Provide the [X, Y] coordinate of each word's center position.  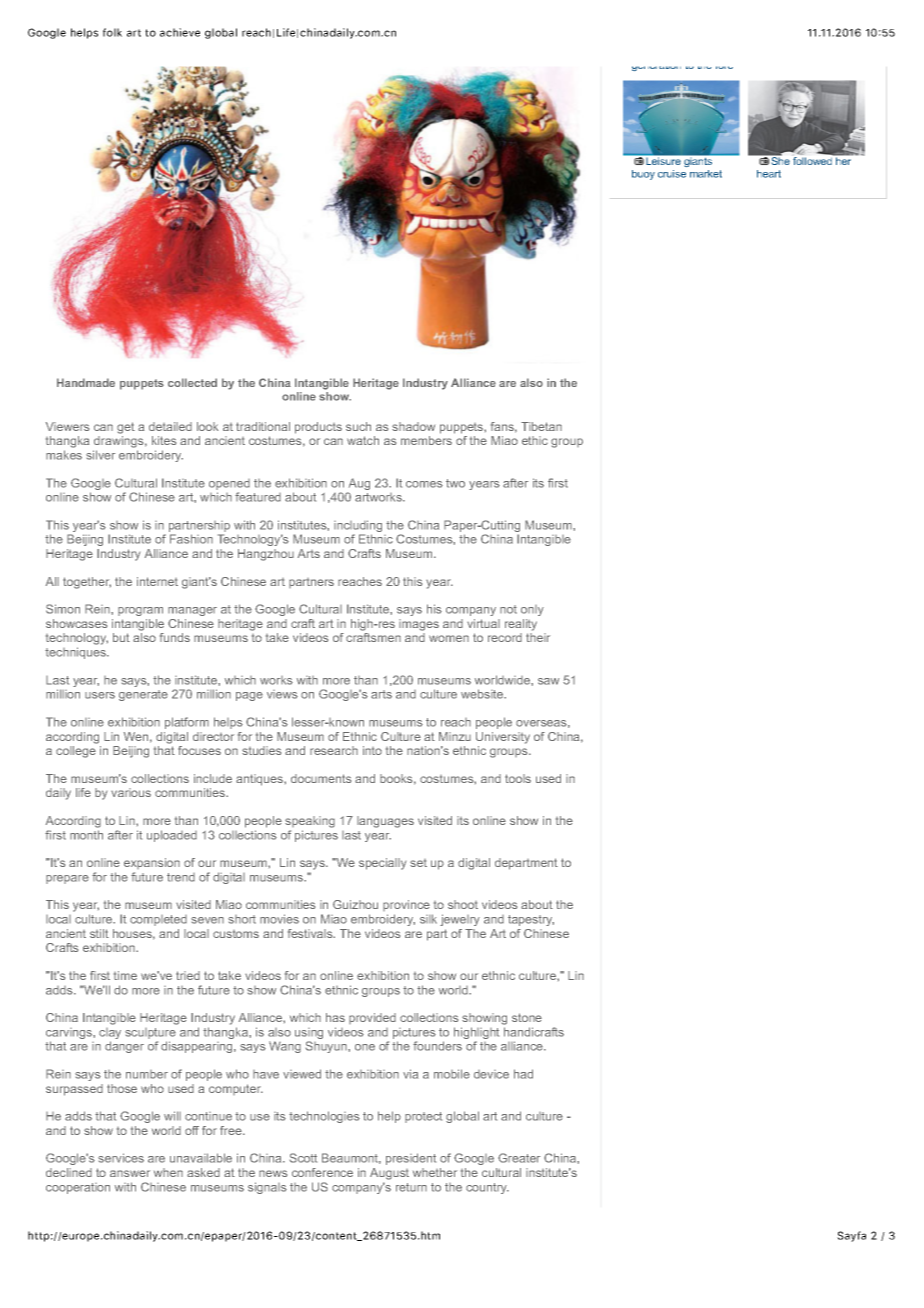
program [140, 611]
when [168, 1172]
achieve [180, 32]
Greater [519, 1158]
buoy [643, 175]
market [706, 174]
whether [435, 1172]
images [419, 625]
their [538, 637]
